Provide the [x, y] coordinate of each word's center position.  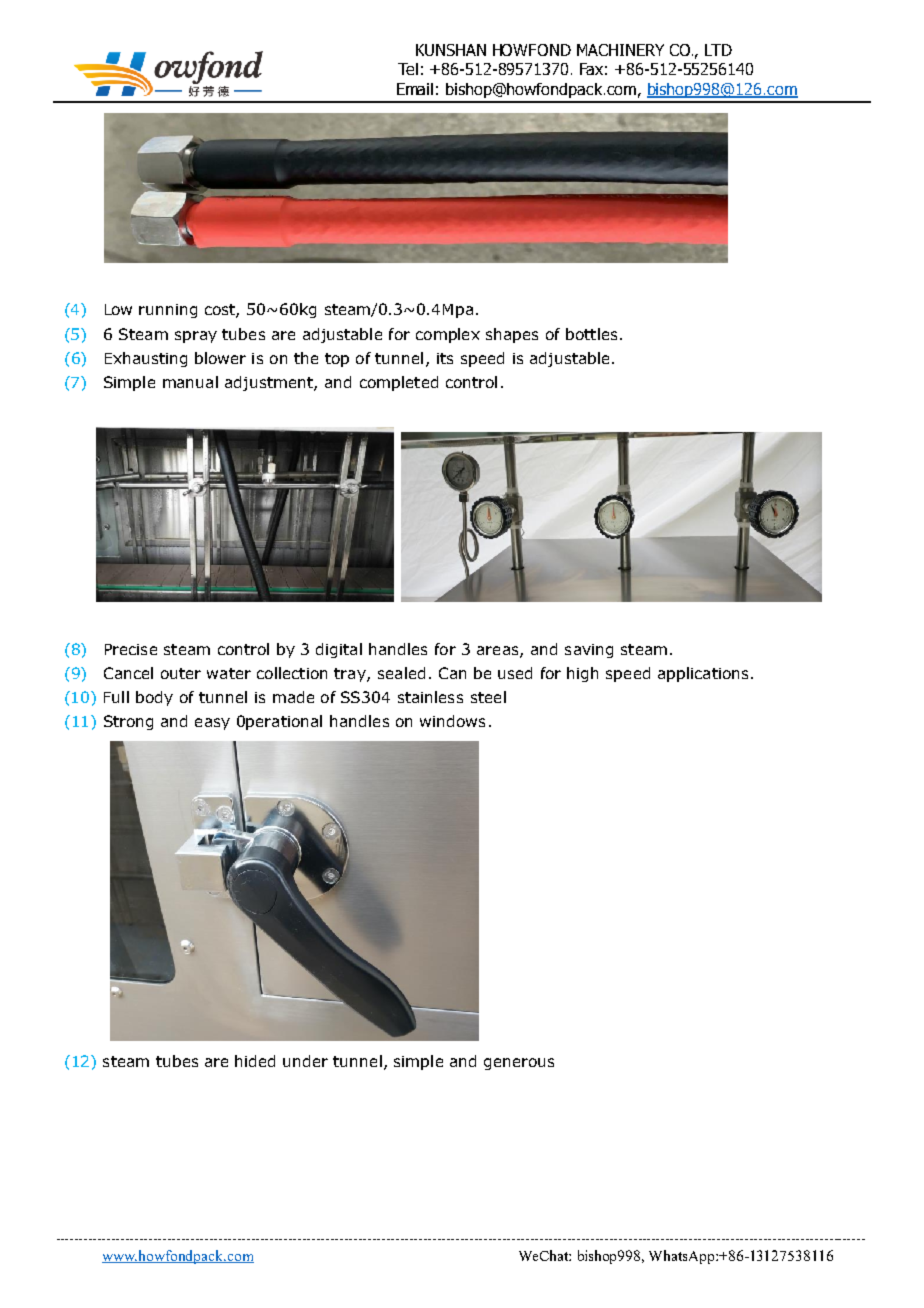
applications [703, 674]
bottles [591, 334]
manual [190, 382]
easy [212, 724]
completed [399, 383]
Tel [408, 69]
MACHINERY [620, 50]
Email [415, 89]
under [305, 1061]
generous [519, 1064]
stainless [430, 697]
